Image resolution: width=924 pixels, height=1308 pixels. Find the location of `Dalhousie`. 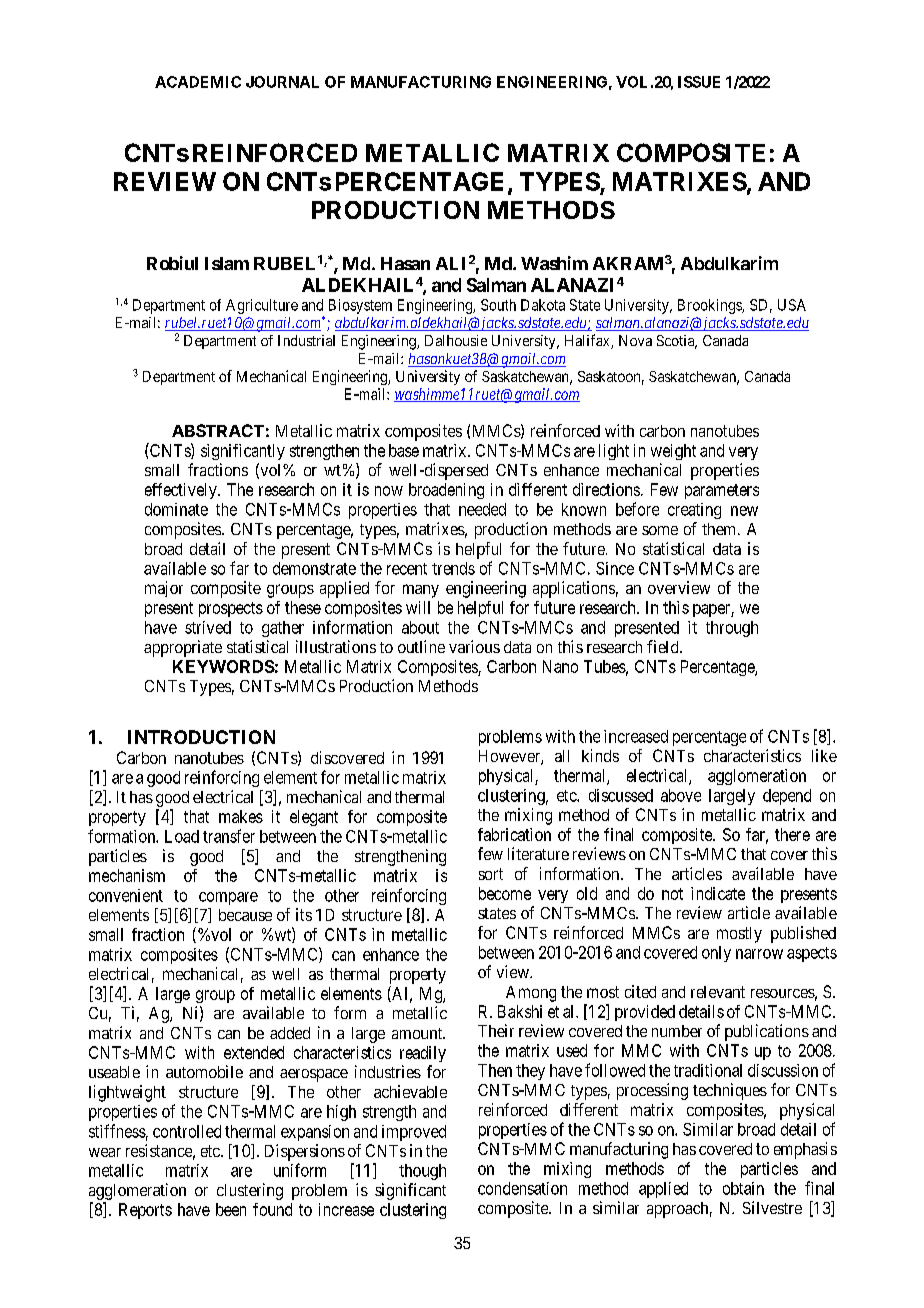

Dalhousie is located at coordinates (456, 340).
